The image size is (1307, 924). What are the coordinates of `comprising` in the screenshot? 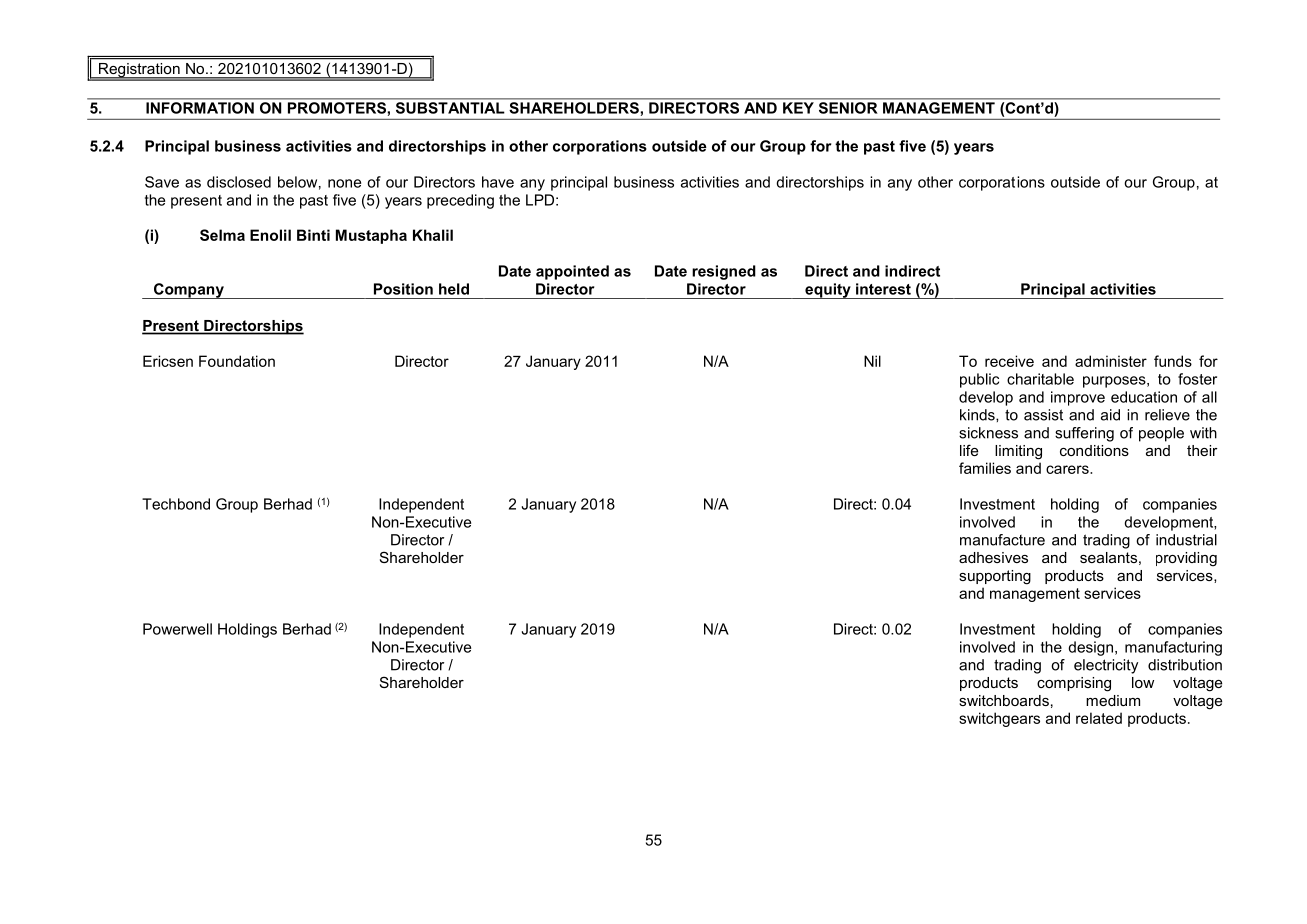 It's located at (1074, 684).
